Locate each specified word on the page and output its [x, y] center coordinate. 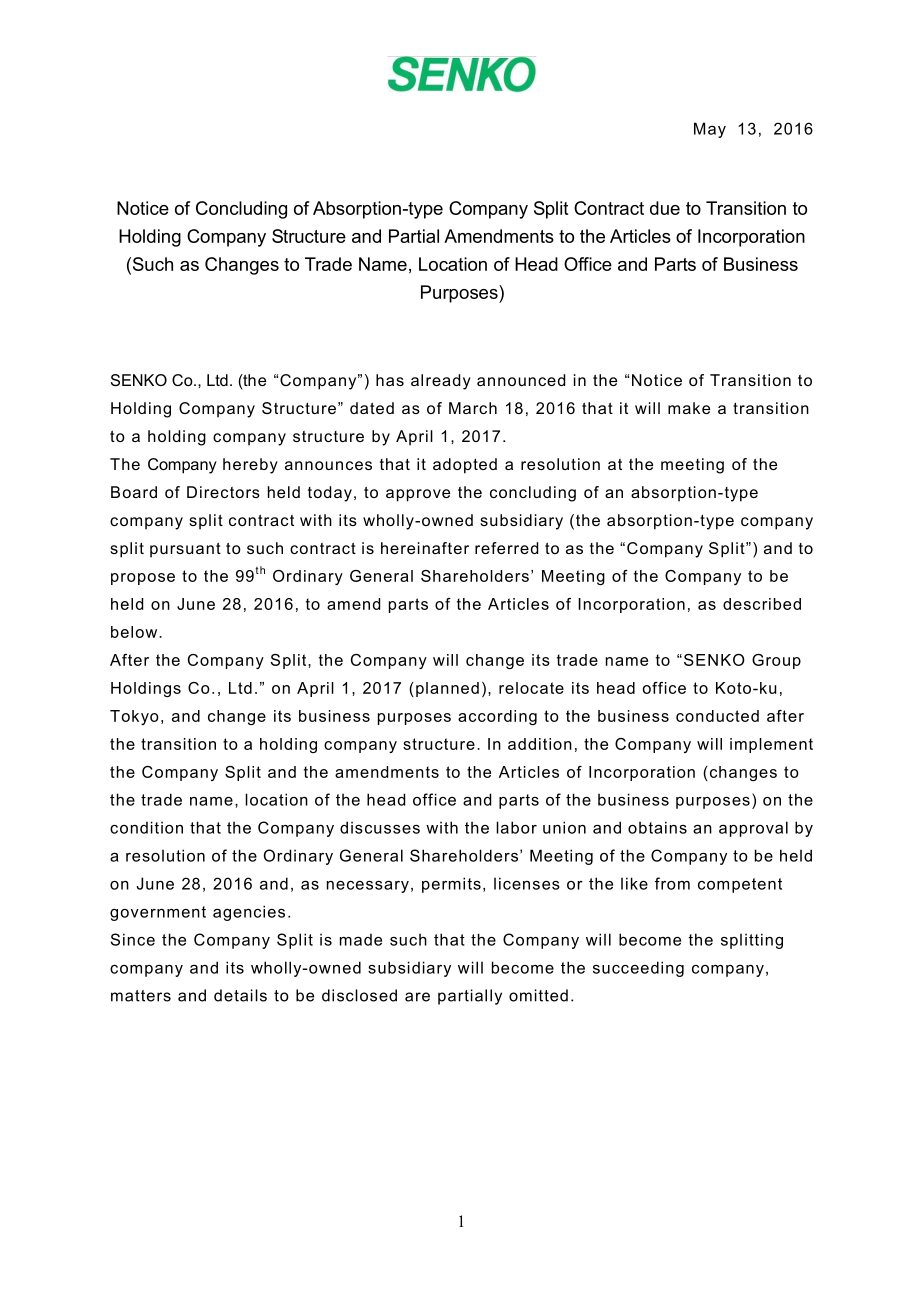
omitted [538, 995]
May [710, 130]
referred [506, 548]
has [390, 380]
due [665, 208]
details [240, 995]
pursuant [185, 550]
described [762, 604]
